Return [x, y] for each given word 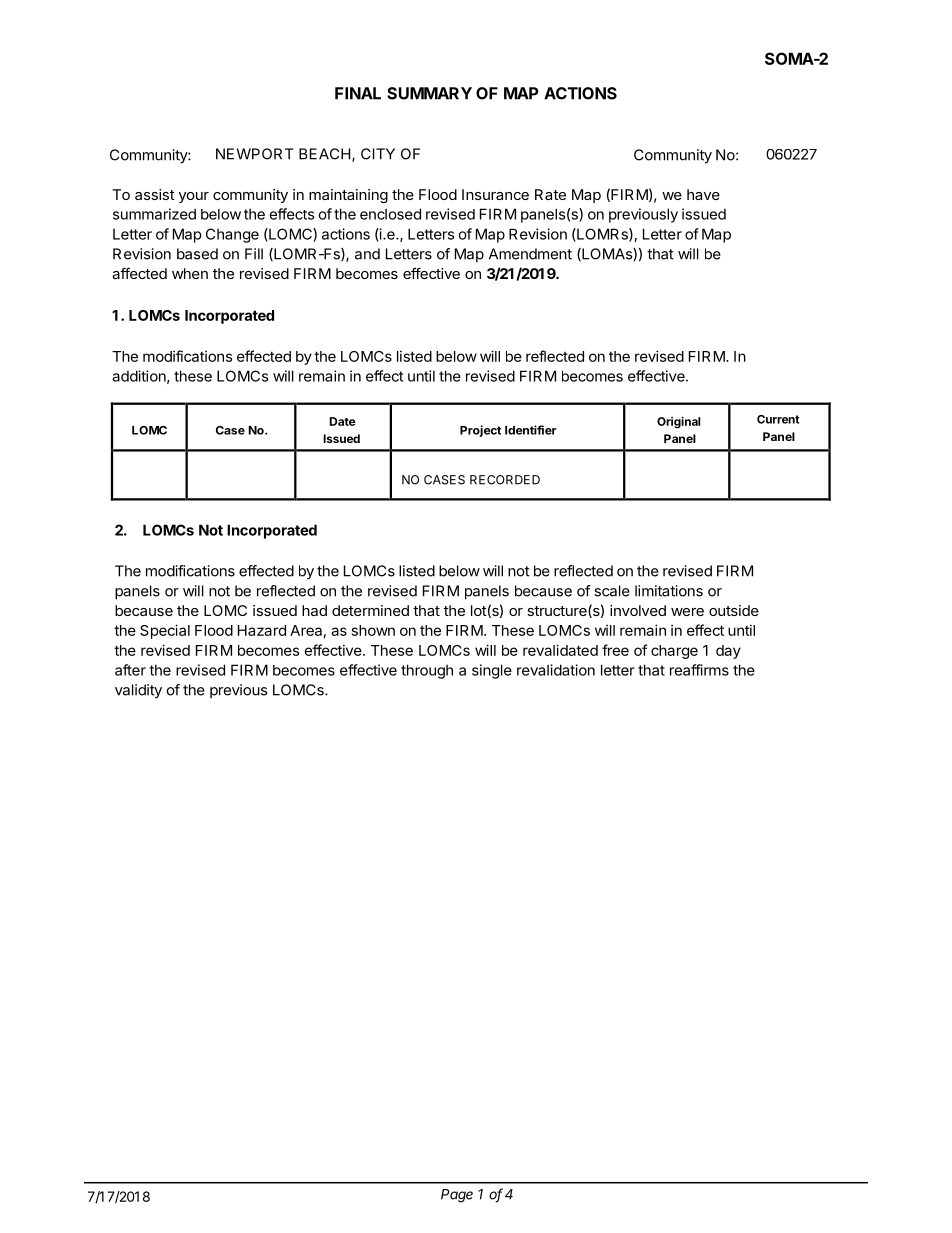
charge [674, 652]
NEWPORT [255, 154]
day [728, 652]
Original [679, 423]
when [190, 273]
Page [457, 1196]
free [615, 650]
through [427, 671]
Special [165, 631]
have [703, 194]
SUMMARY [429, 93]
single [492, 671]
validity [138, 691]
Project [480, 431]
